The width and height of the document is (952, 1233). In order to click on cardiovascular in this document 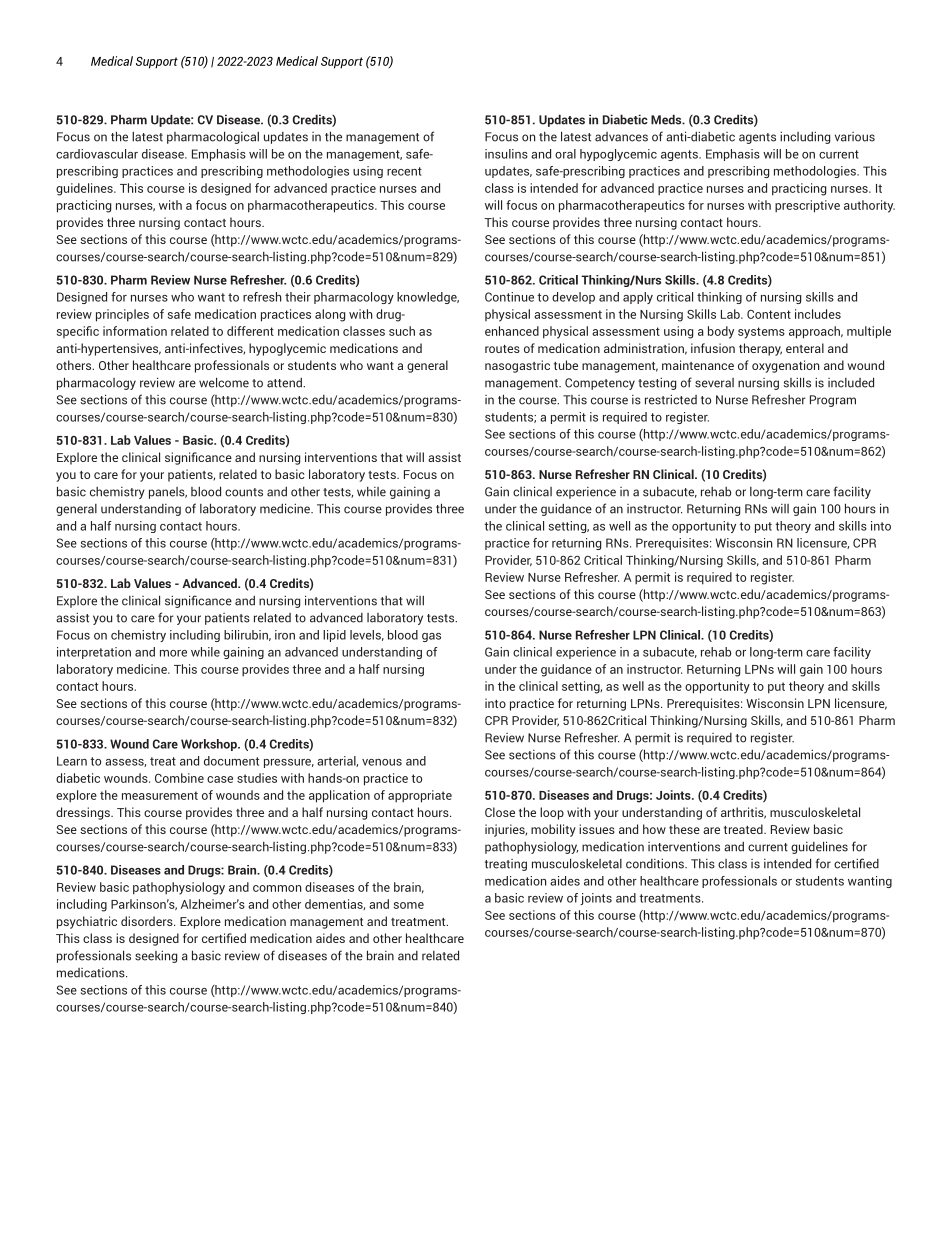, I will do `click(97, 154)`.
